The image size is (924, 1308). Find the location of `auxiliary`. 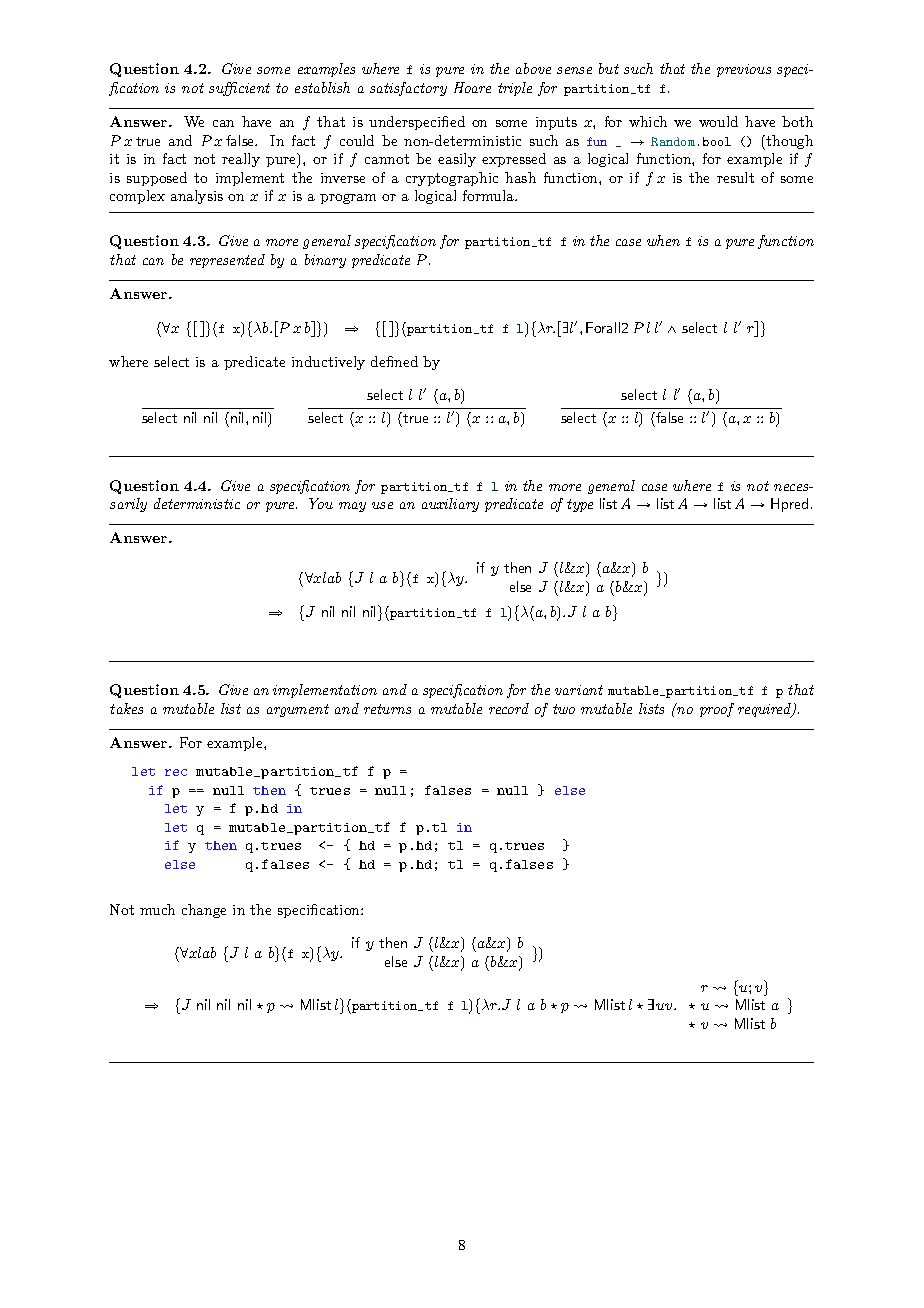

auxiliary is located at coordinates (450, 505).
